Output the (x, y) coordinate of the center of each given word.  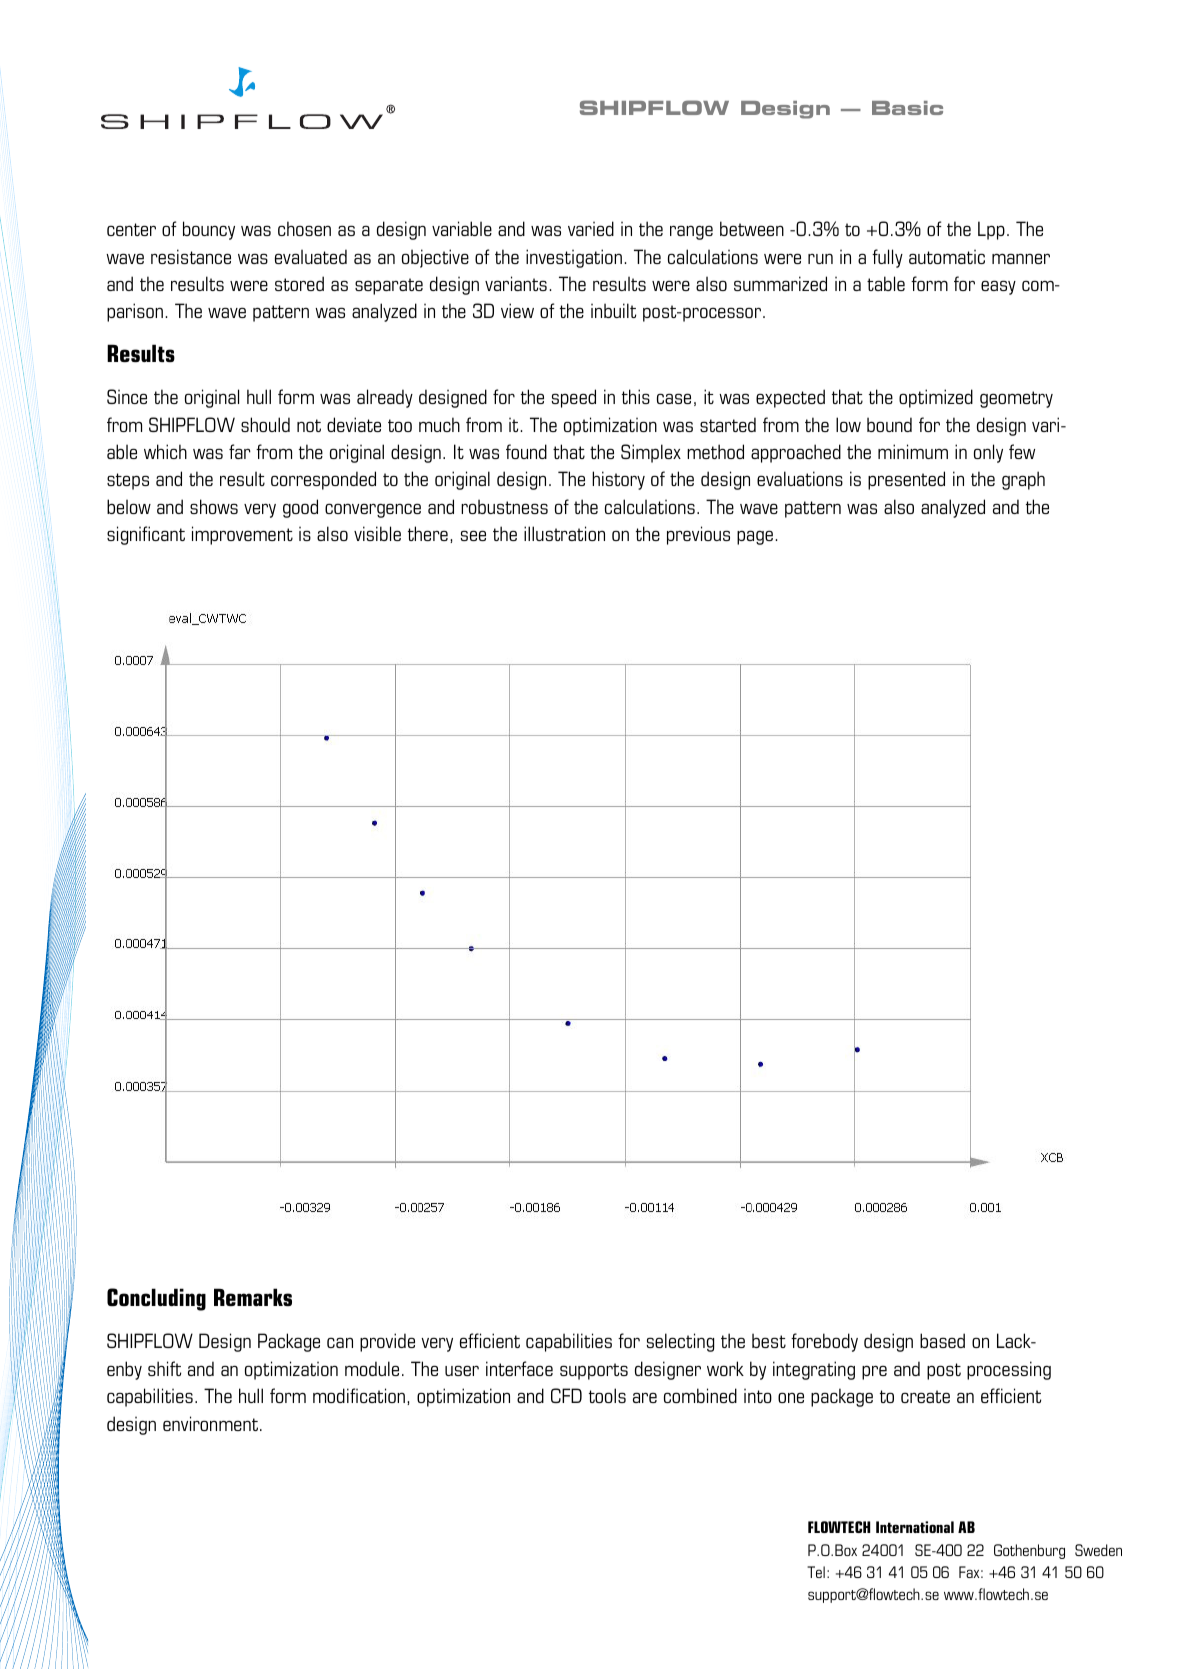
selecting (680, 1342)
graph (1023, 480)
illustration (564, 533)
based (942, 1340)
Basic (907, 108)
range (691, 232)
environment (212, 1423)
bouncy (209, 230)
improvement (242, 535)
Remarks (253, 1297)
